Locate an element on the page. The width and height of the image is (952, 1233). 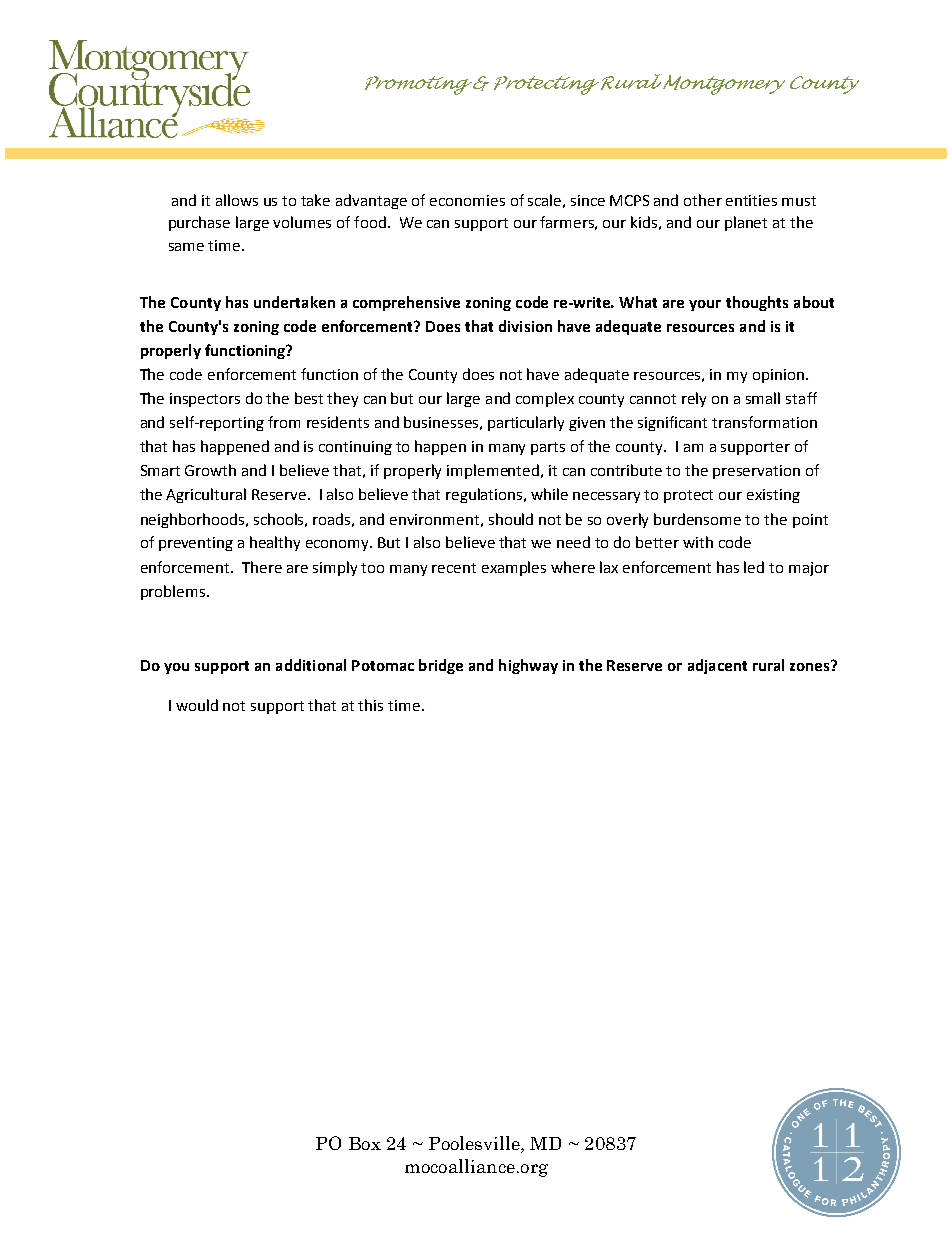
bridge is located at coordinates (441, 666).
